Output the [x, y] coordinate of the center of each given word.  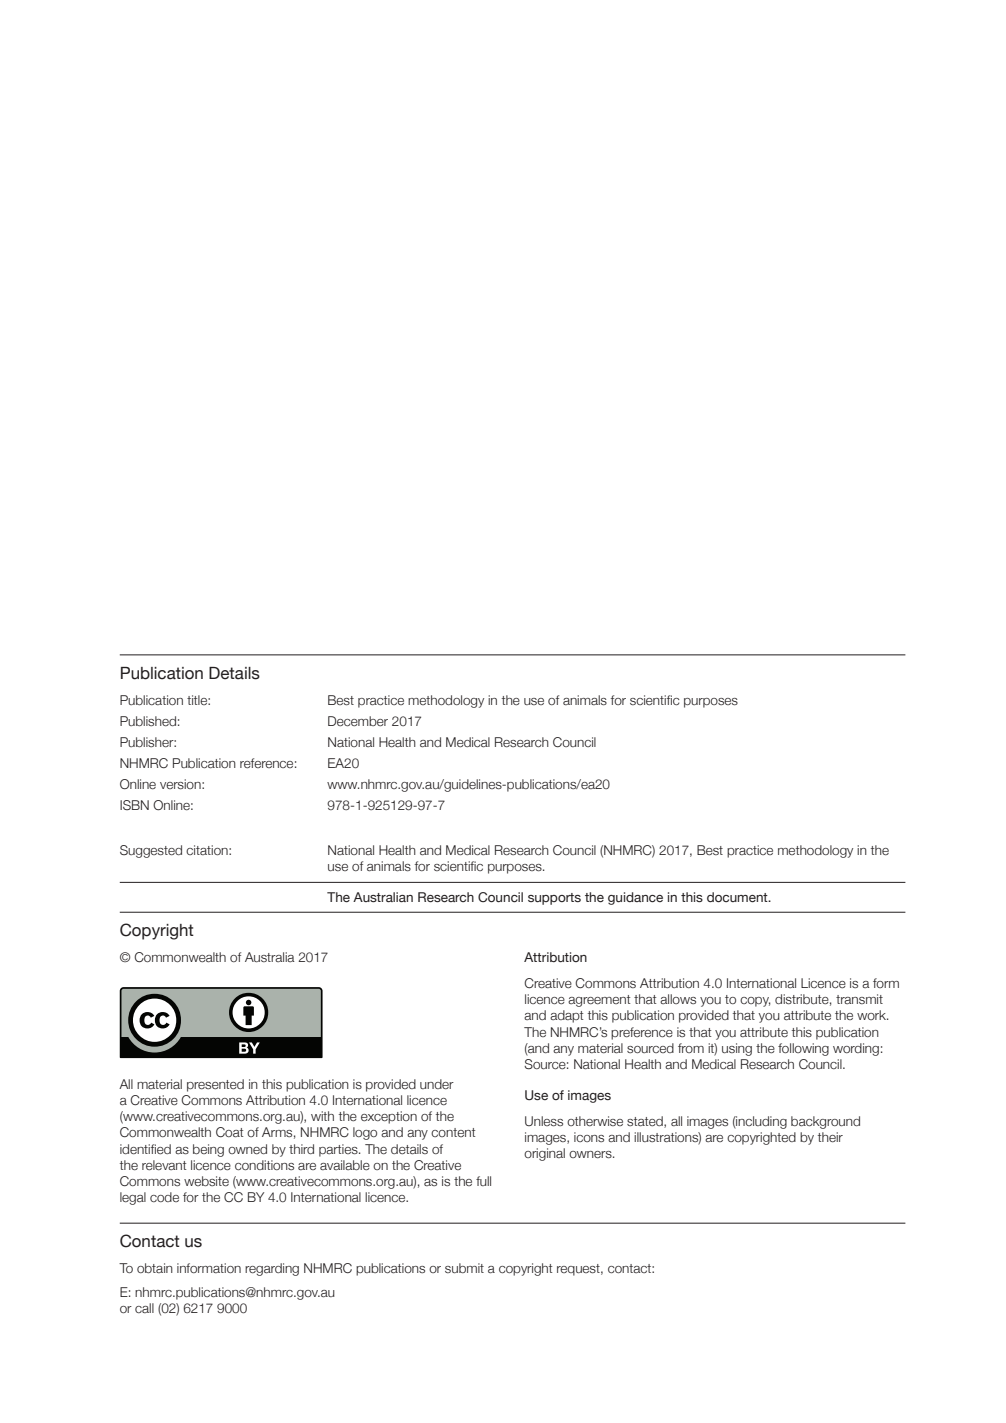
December [358, 721]
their [830, 1137]
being [208, 1150]
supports [554, 899]
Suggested [151, 851]
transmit [859, 999]
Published [148, 721]
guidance [635, 898]
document [738, 897]
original [544, 1154]
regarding [272, 1269]
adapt [566, 1016]
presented [215, 1085]
